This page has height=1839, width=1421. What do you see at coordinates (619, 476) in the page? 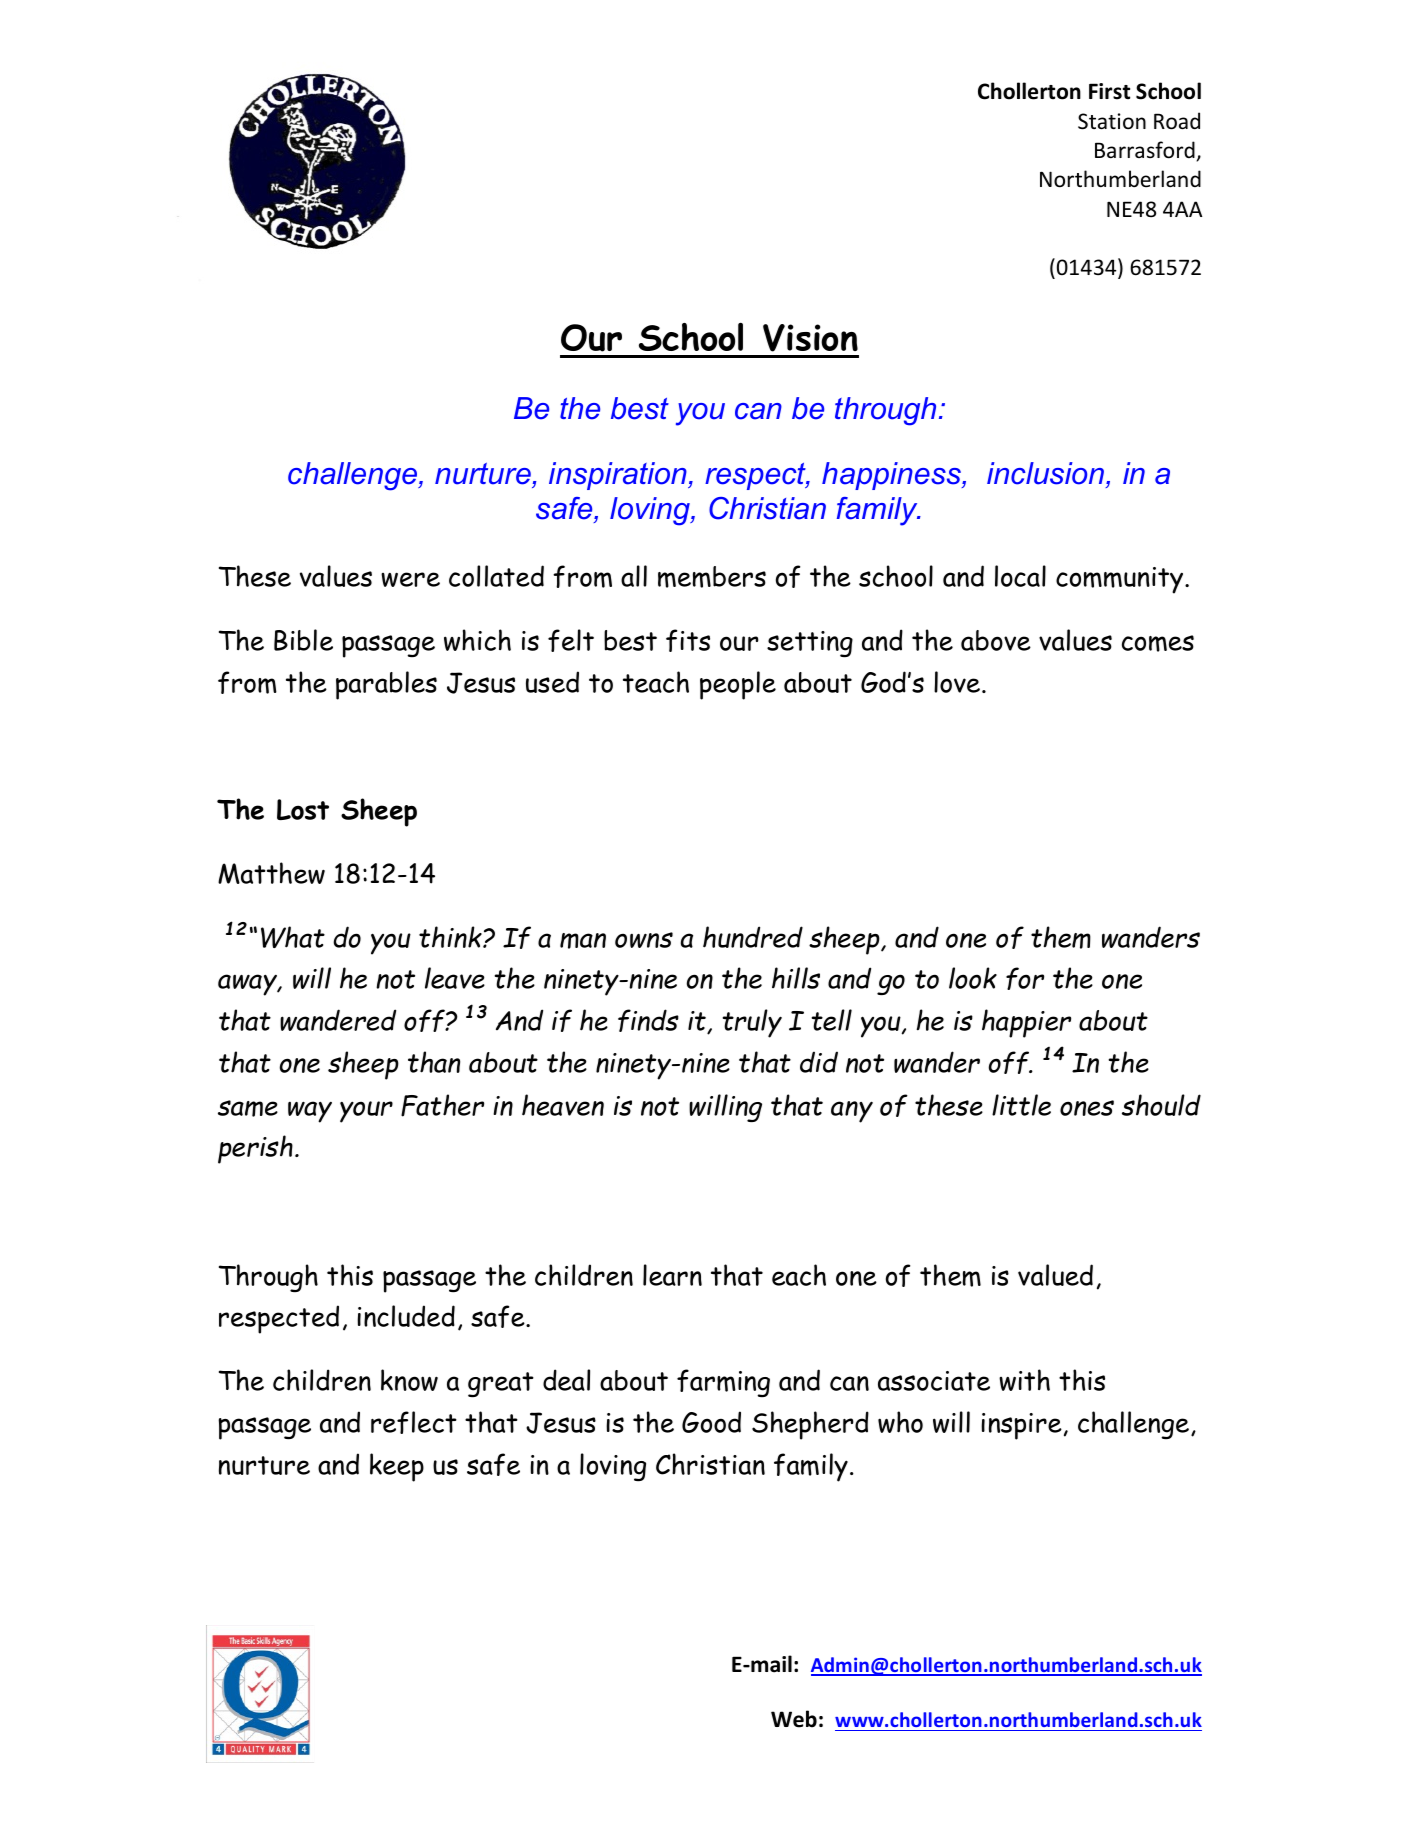
I see `inspiration` at bounding box center [619, 476].
